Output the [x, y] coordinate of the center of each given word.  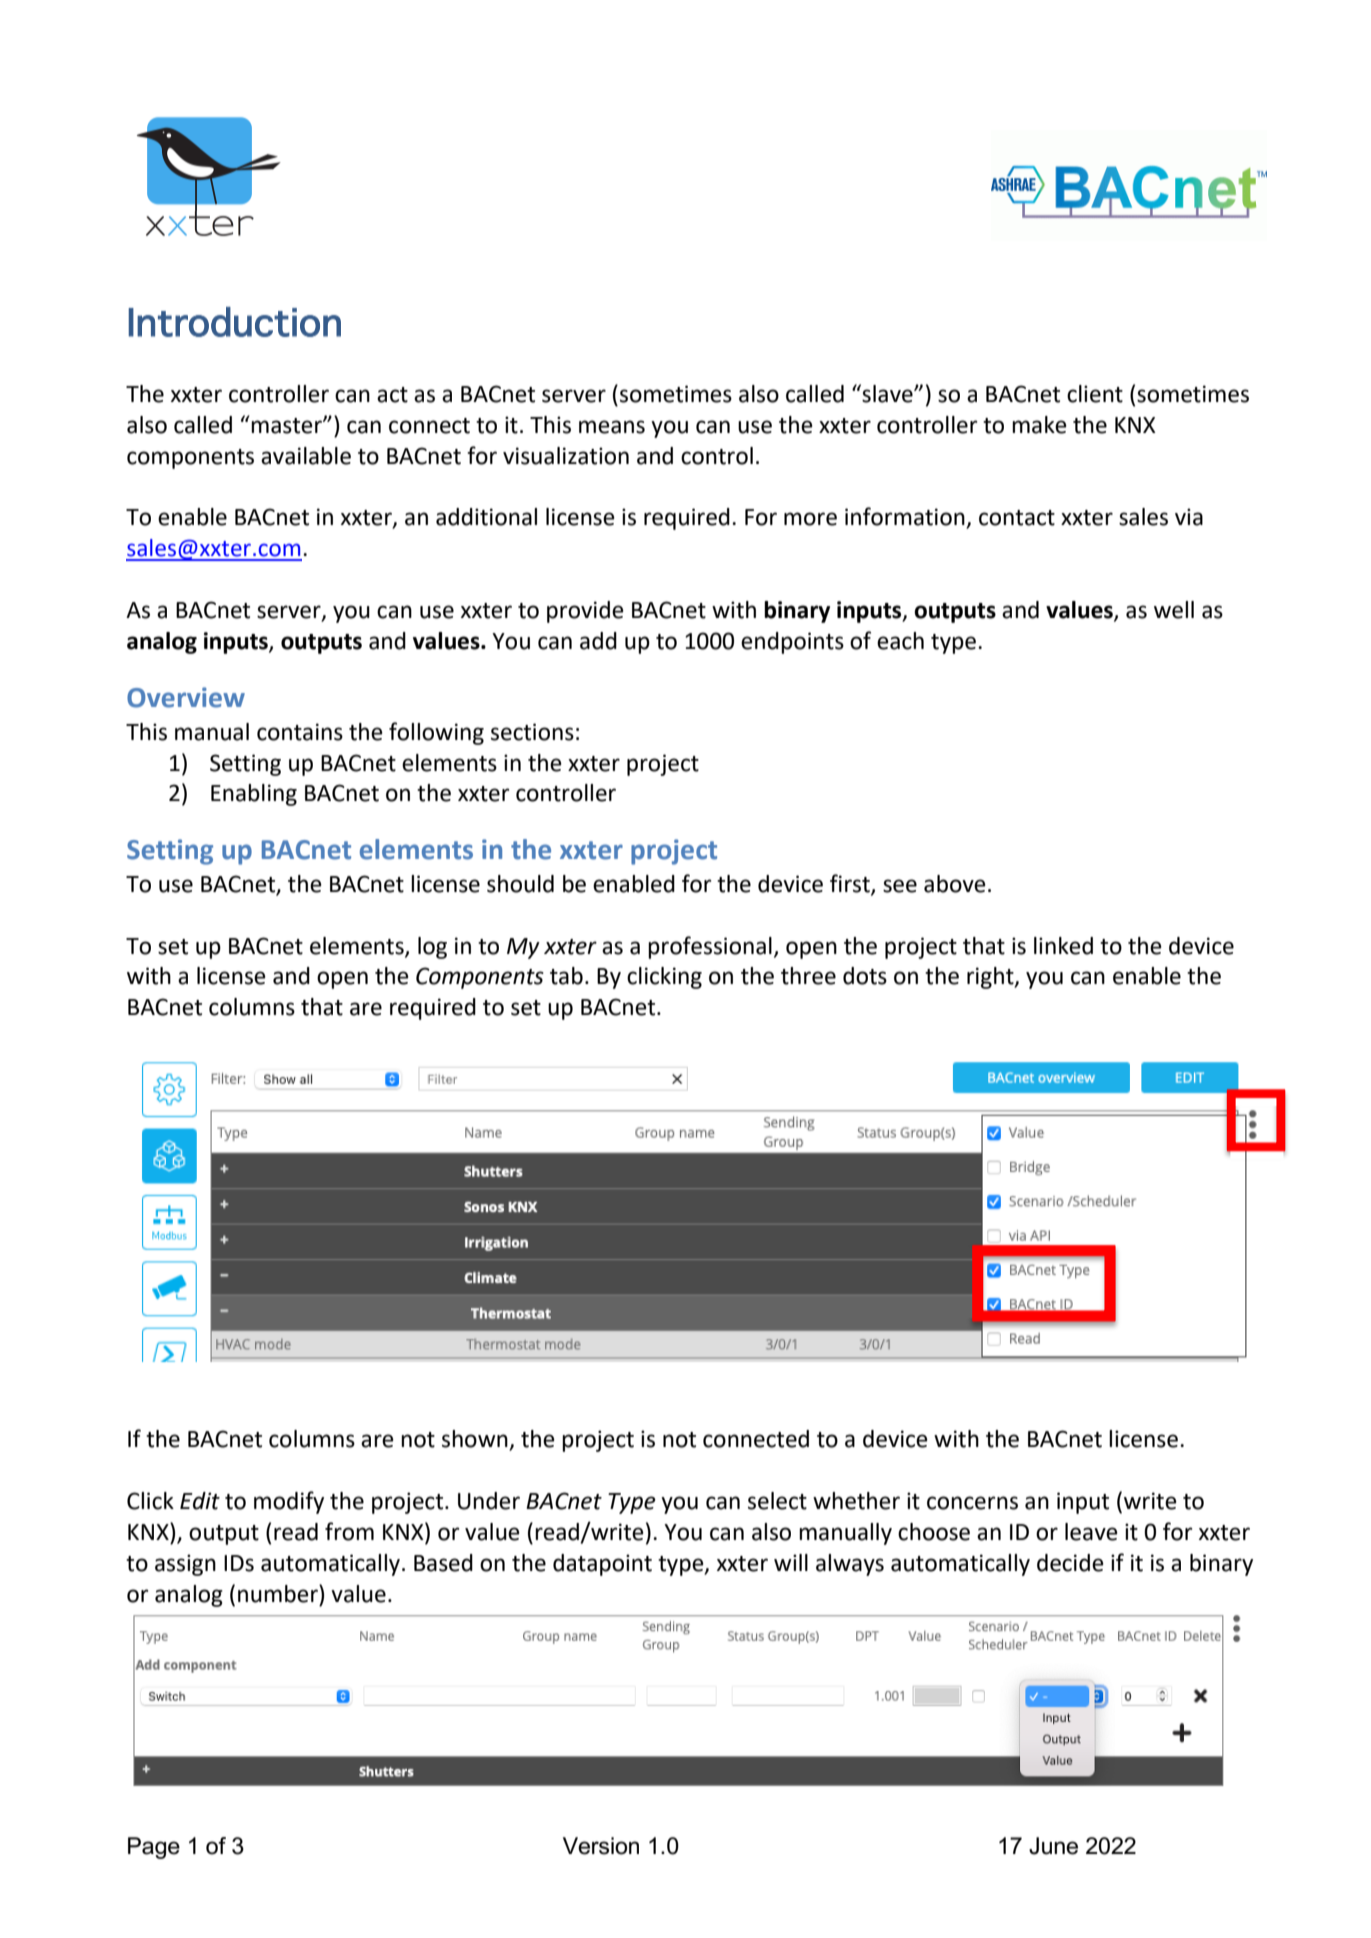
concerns [972, 1503]
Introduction [235, 322]
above [955, 884]
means [612, 427]
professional [710, 947]
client [1095, 394]
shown [476, 1440]
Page [154, 1848]
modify [289, 1502]
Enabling [254, 795]
